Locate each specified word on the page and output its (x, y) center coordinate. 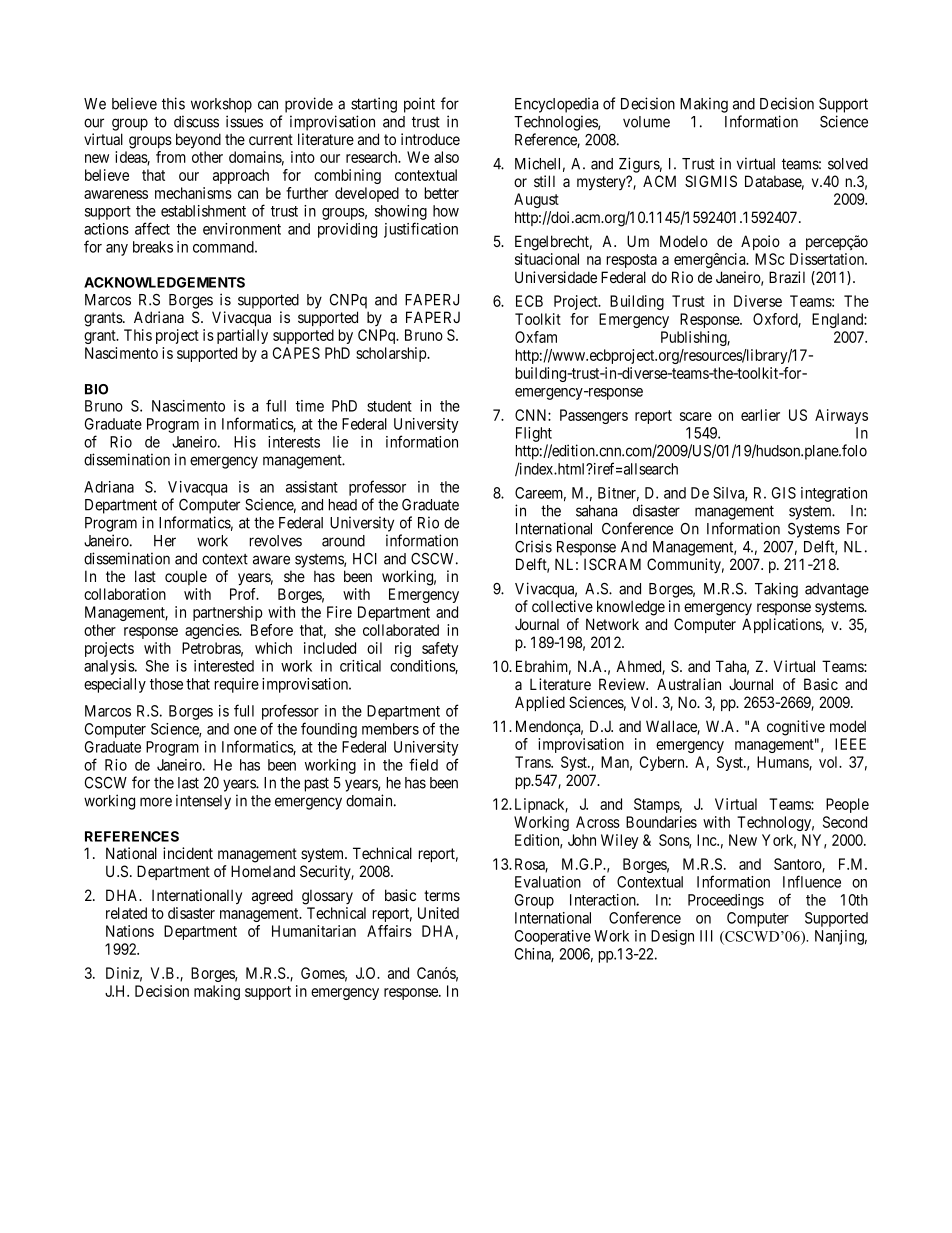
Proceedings (726, 901)
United (438, 913)
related (126, 913)
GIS (784, 493)
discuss (196, 121)
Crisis (533, 546)
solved (848, 164)
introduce (430, 139)
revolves (276, 541)
